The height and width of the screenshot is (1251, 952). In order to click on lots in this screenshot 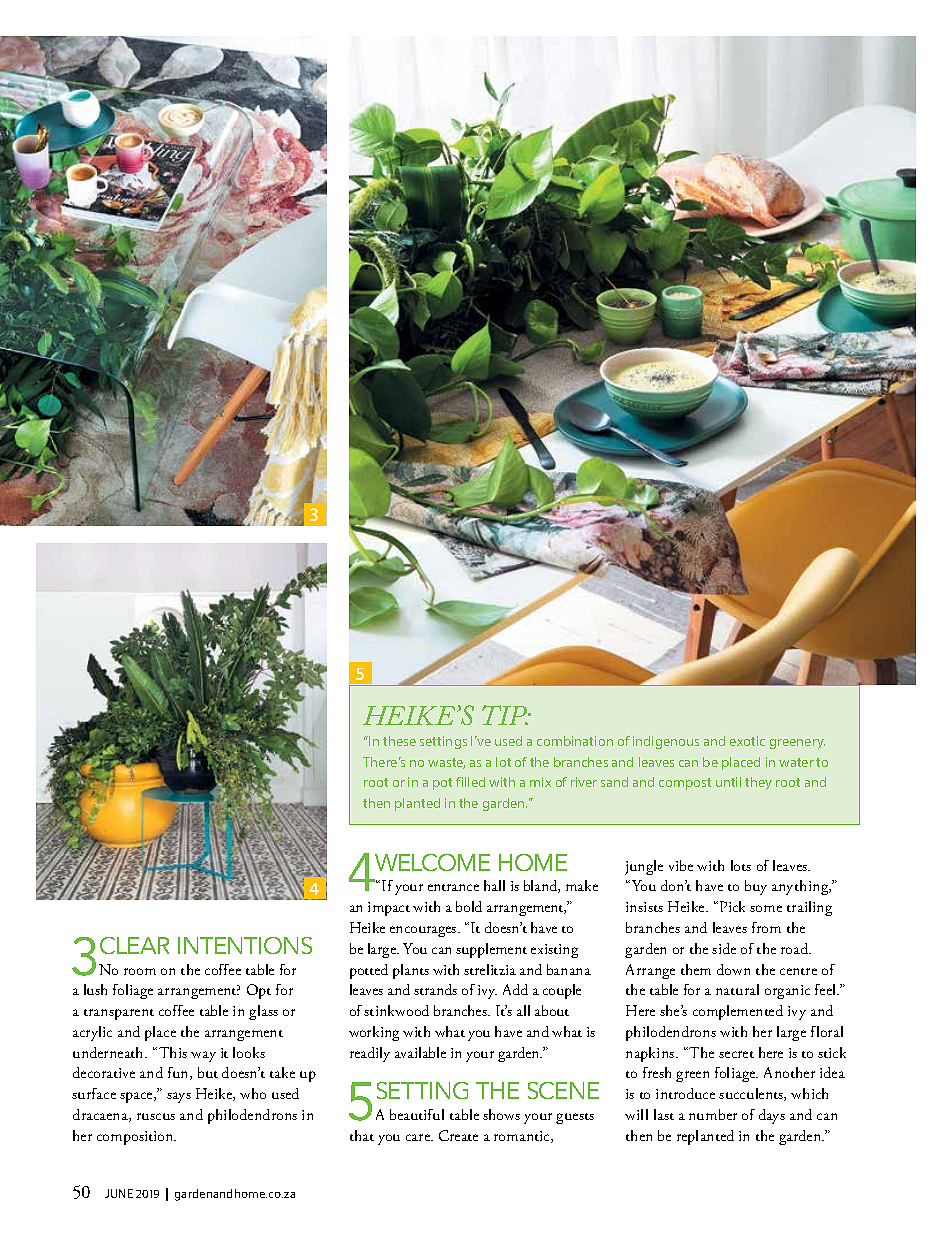, I will do `click(741, 865)`.
